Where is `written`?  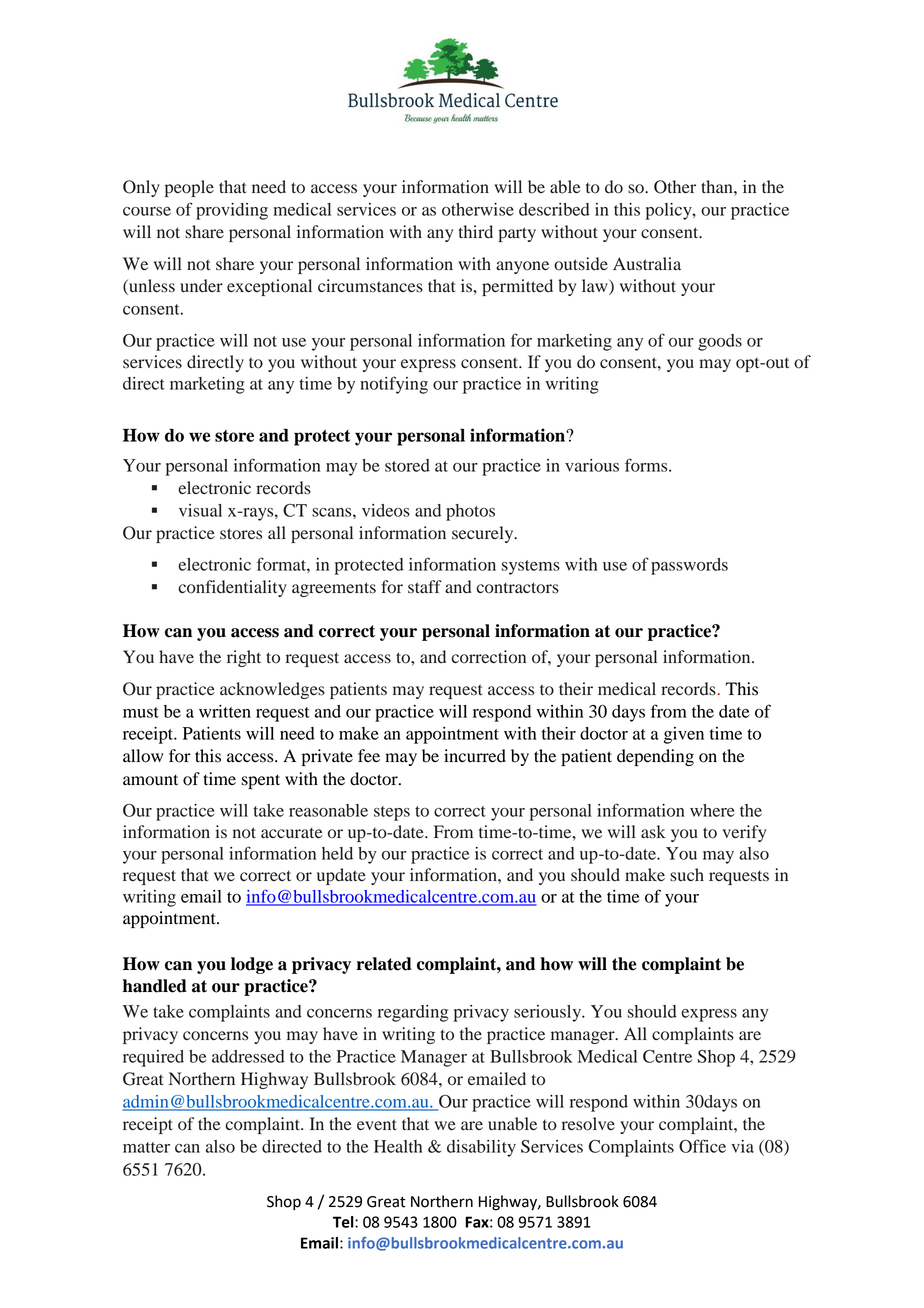
written is located at coordinates (225, 711).
